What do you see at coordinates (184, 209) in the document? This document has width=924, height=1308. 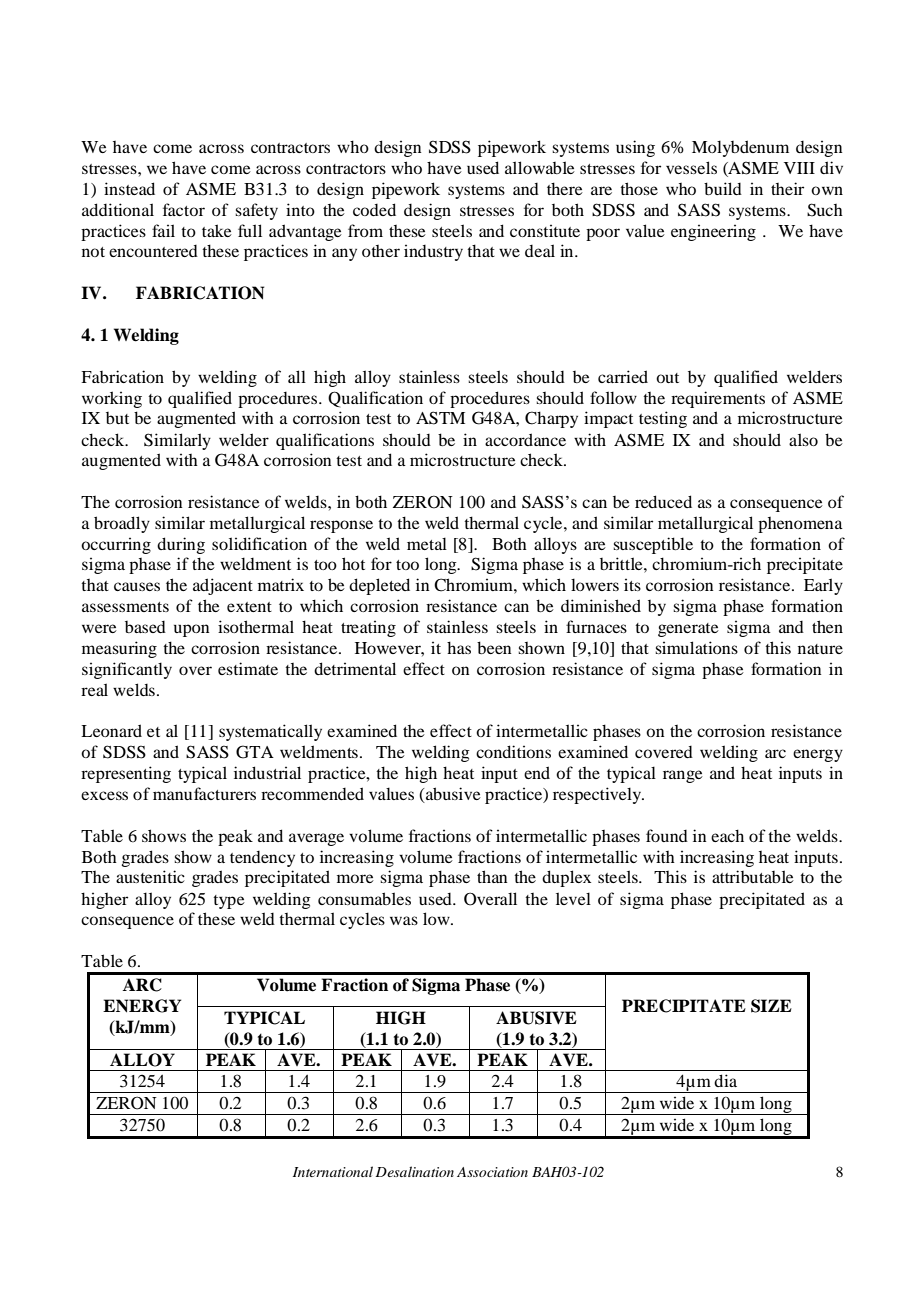 I see `factor` at bounding box center [184, 209].
